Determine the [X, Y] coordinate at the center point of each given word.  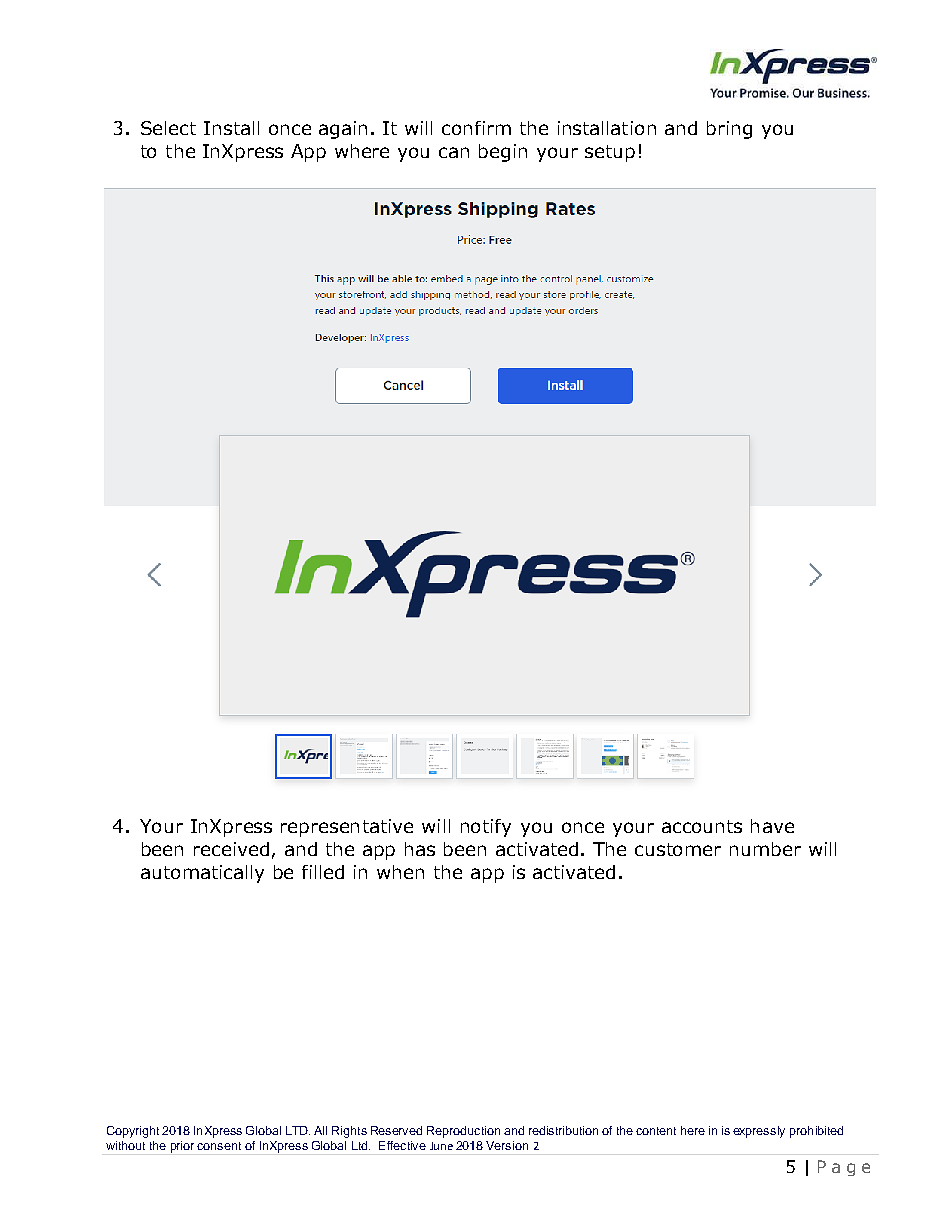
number [765, 849]
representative [347, 828]
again [343, 130]
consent [219, 1146]
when [400, 872]
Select [168, 128]
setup [610, 153]
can [454, 152]
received [231, 849]
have [772, 826]
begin [503, 153]
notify [486, 828]
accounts [702, 826]
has [420, 849]
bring [729, 130]
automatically [202, 874]
